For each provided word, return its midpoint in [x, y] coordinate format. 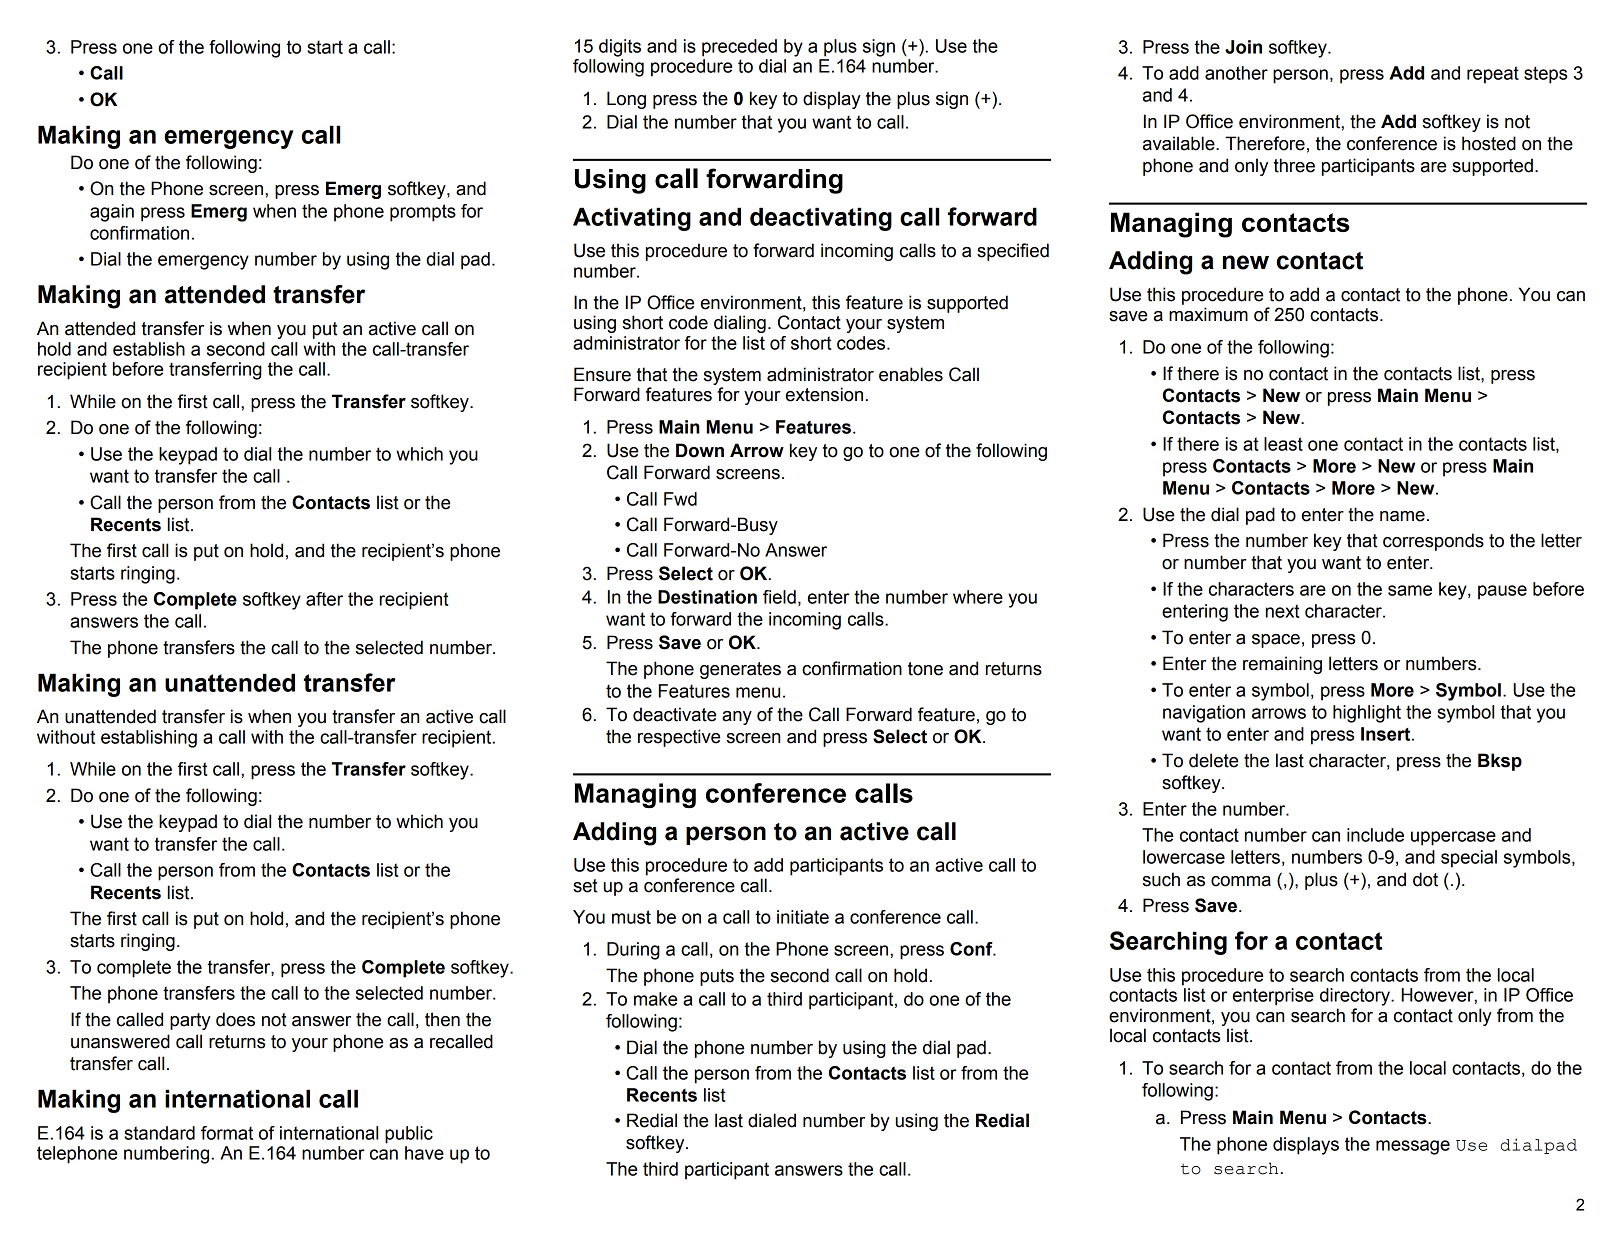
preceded [739, 48]
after [324, 599]
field [779, 597]
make [655, 999]
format [227, 1133]
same [1410, 590]
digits [620, 48]
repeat [1493, 75]
